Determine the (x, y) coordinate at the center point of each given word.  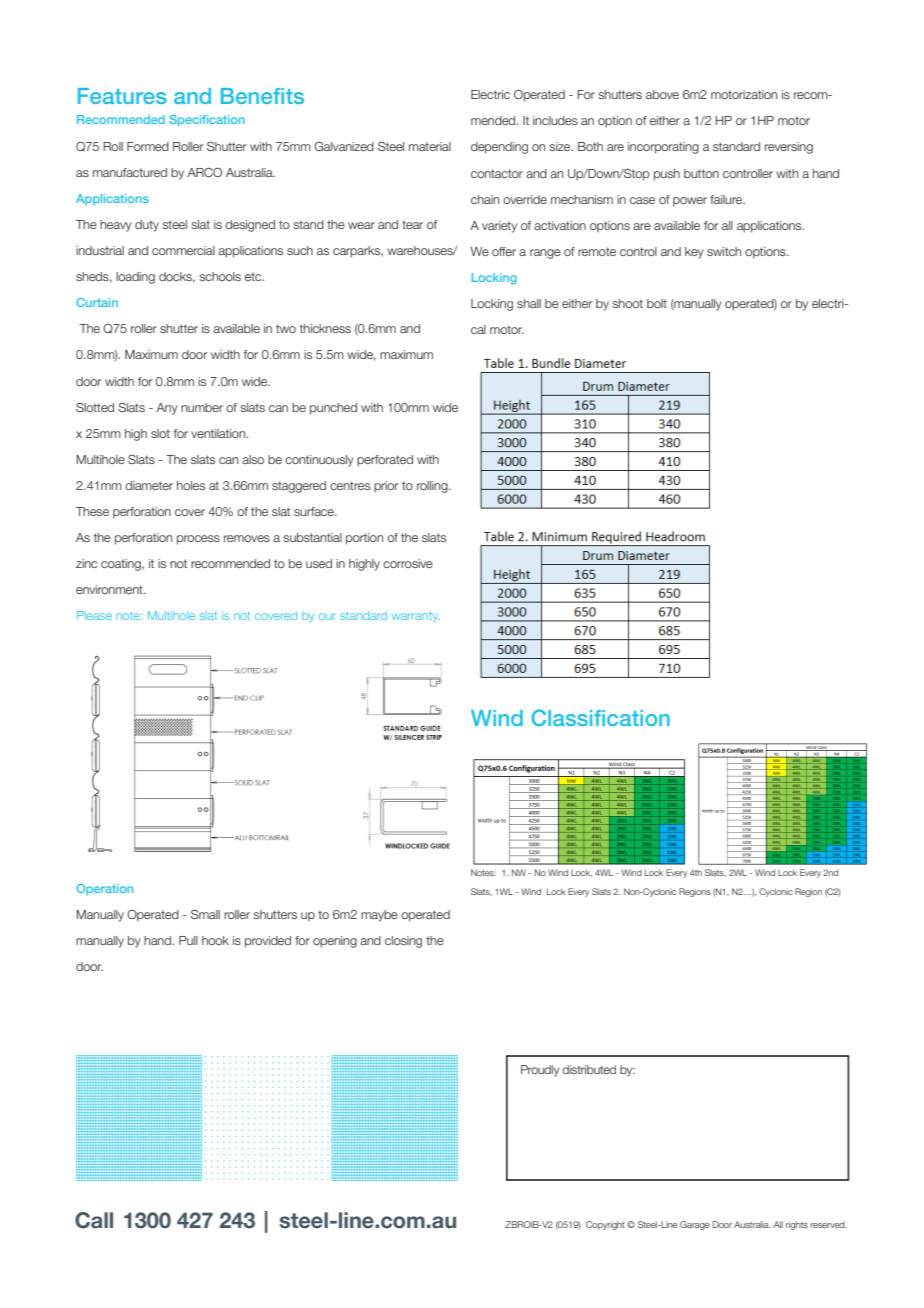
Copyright (605, 1225)
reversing (789, 148)
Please (94, 615)
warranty (415, 617)
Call (94, 1220)
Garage (695, 1225)
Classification (600, 717)
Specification (207, 120)
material (430, 146)
